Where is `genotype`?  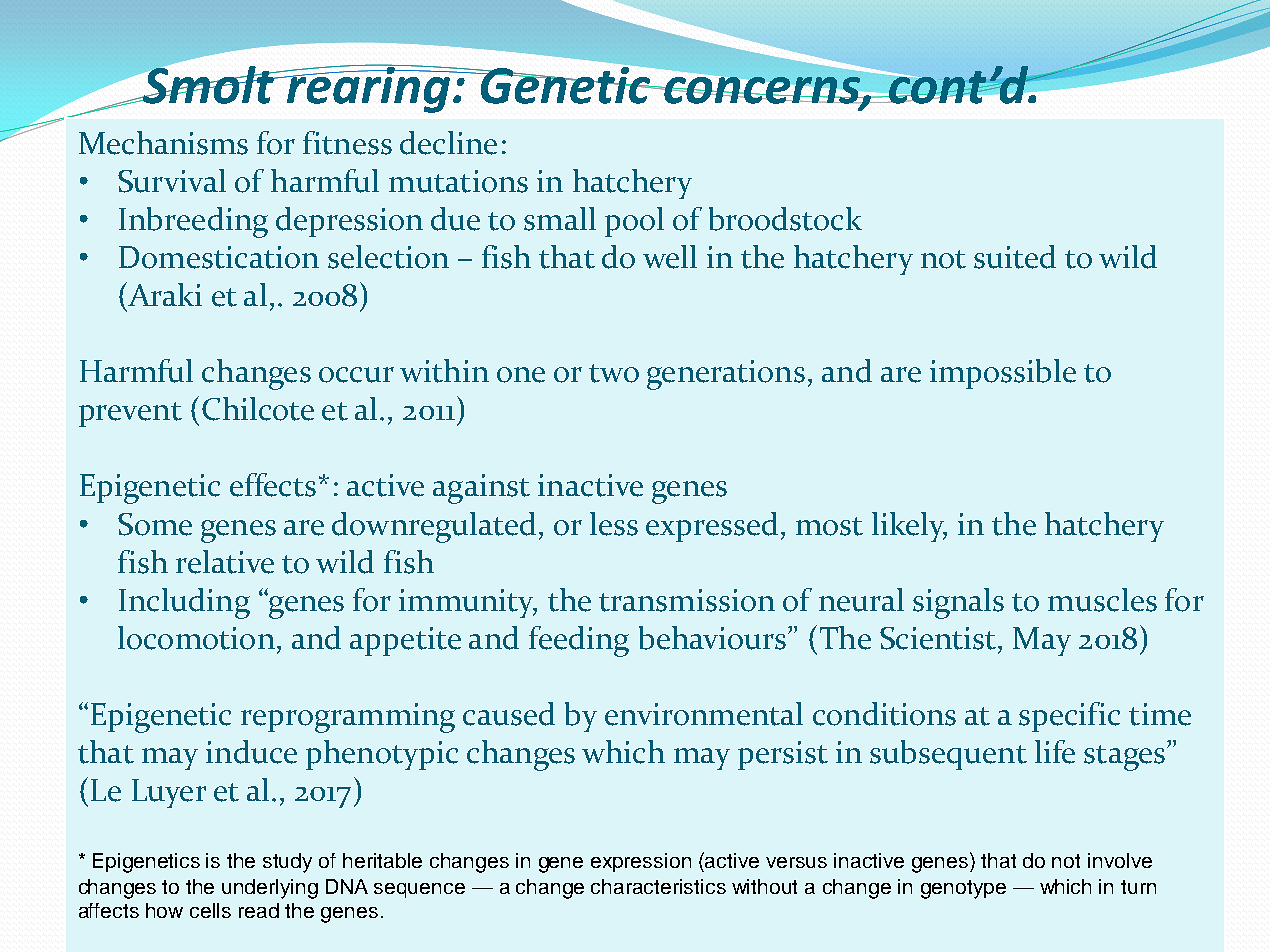
genotype is located at coordinates (963, 889).
